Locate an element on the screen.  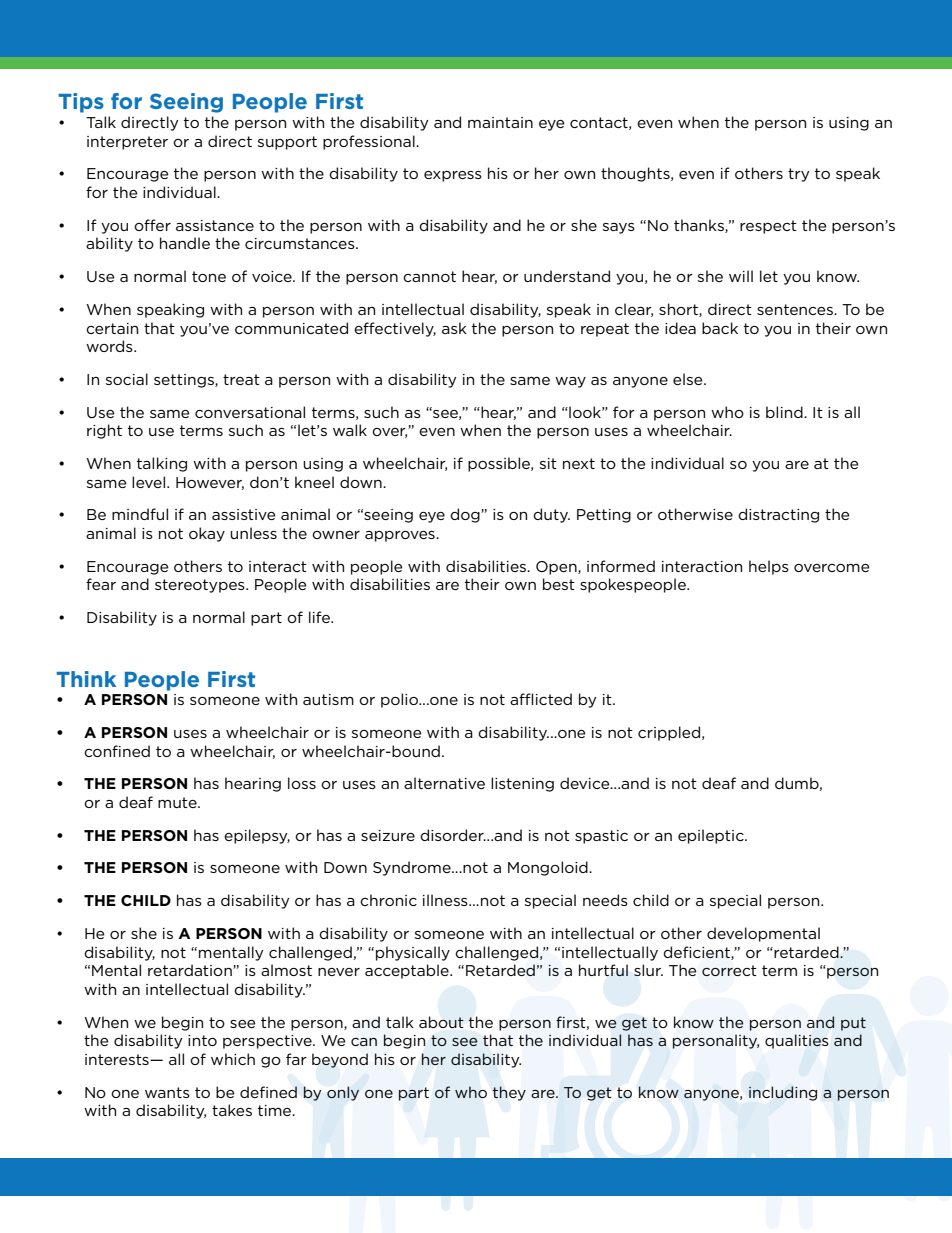
helps is located at coordinates (769, 567).
